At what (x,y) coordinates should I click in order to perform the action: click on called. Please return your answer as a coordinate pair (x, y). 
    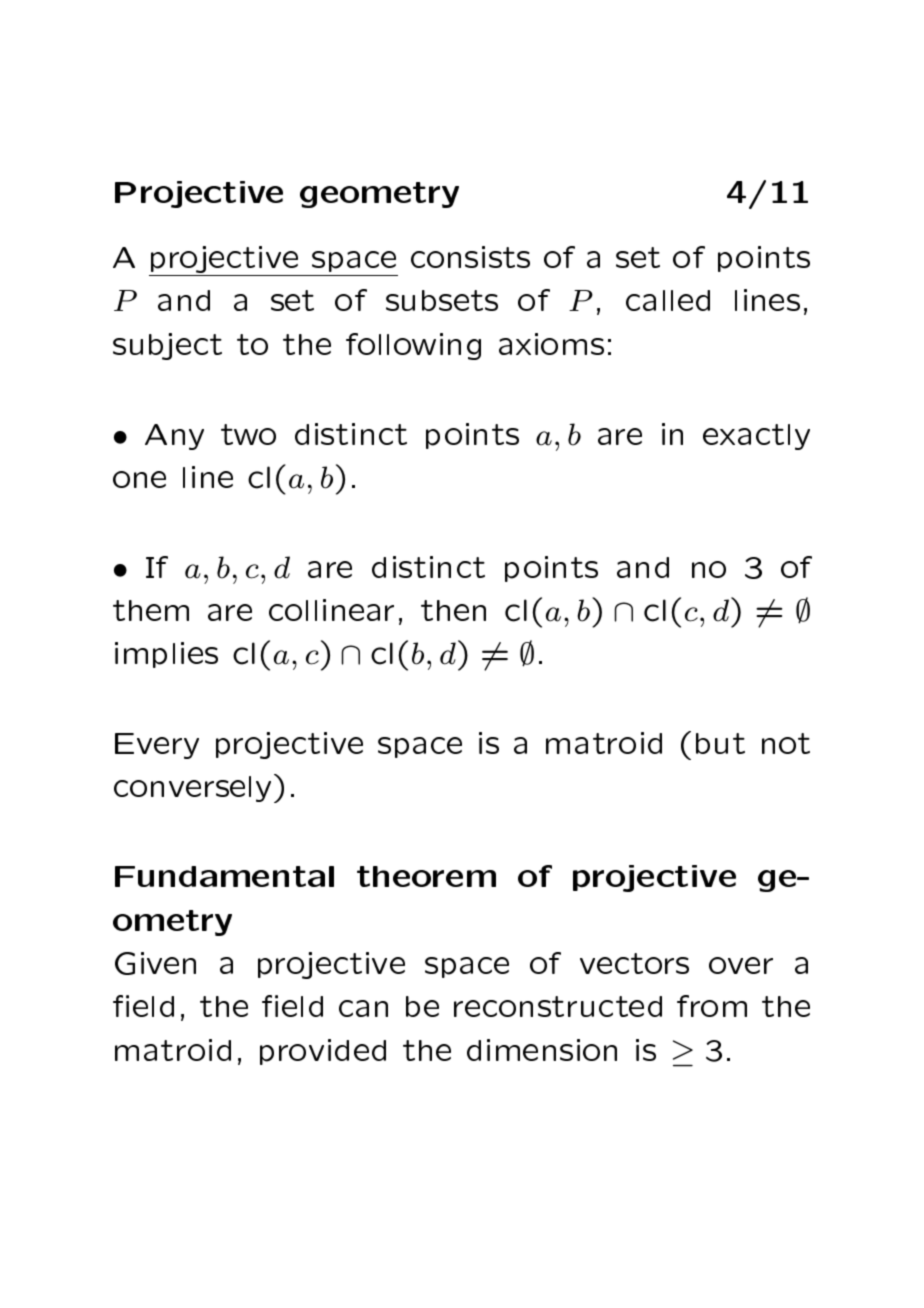
    Looking at the image, I should click on (668, 300).
